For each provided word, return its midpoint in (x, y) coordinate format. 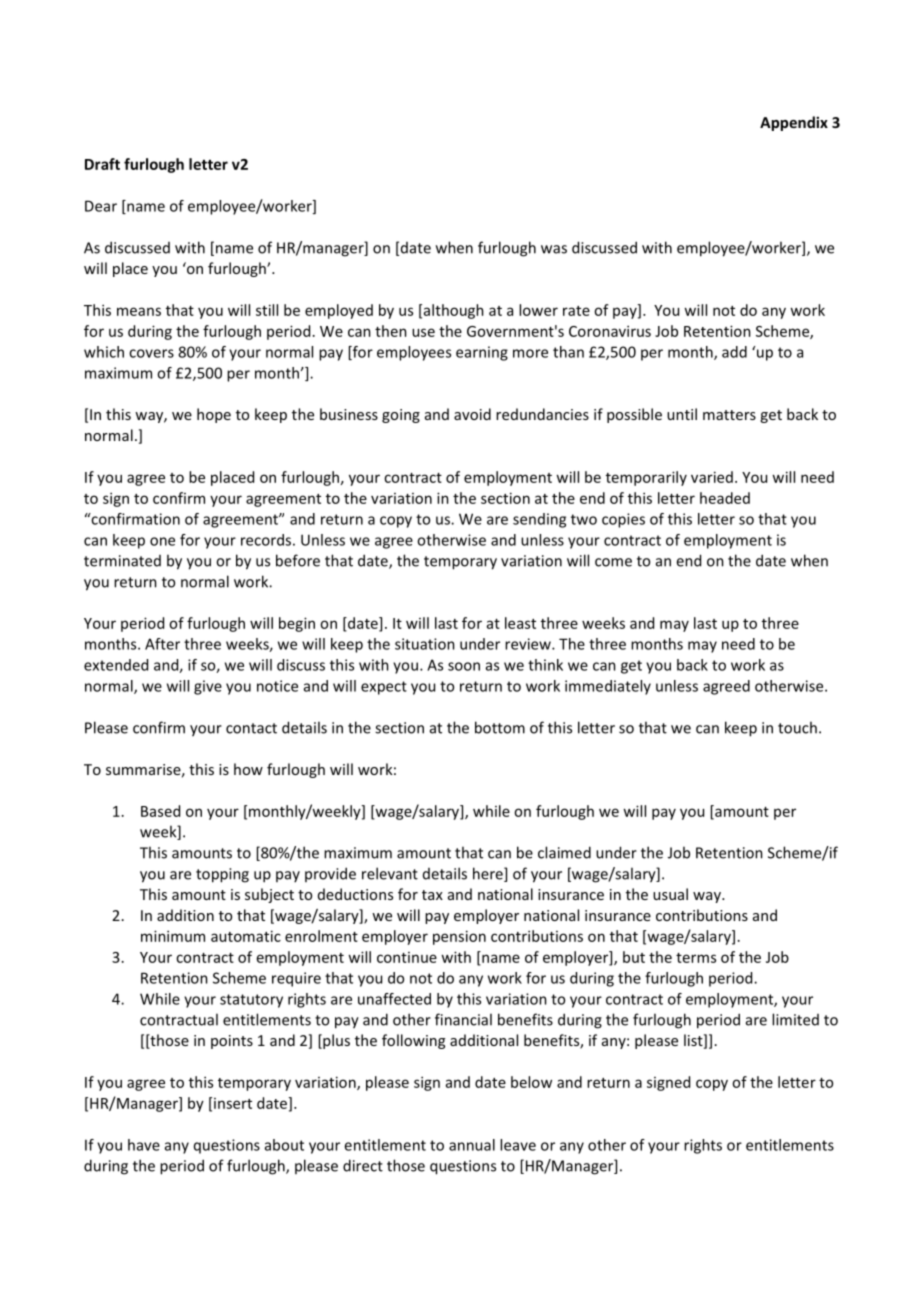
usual (670, 894)
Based (160, 811)
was (554, 249)
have (144, 1145)
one (162, 541)
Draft (102, 164)
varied (712, 477)
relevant (390, 873)
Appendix (794, 123)
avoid (472, 414)
